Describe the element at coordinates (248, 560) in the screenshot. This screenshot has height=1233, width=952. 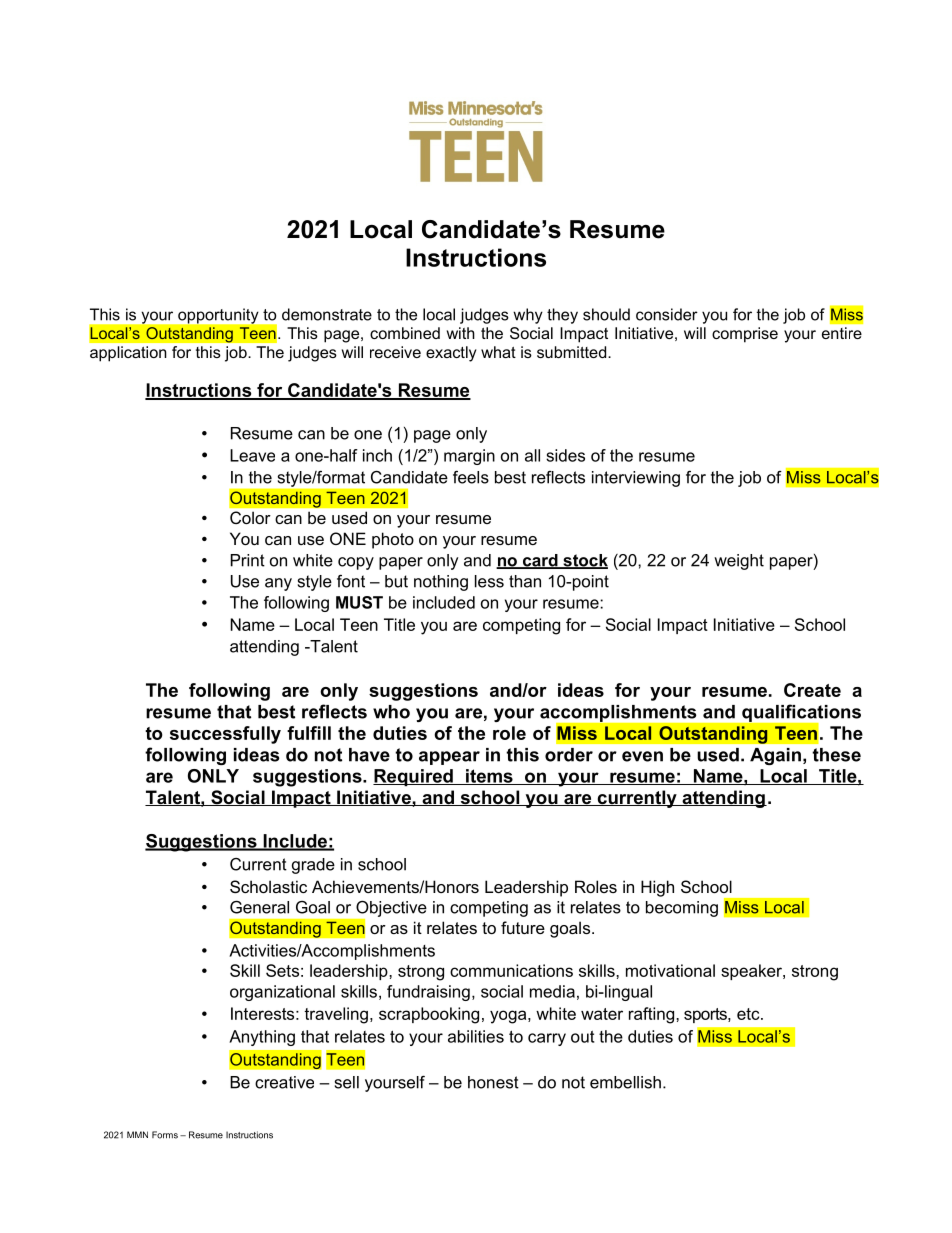
I see `Print` at that location.
